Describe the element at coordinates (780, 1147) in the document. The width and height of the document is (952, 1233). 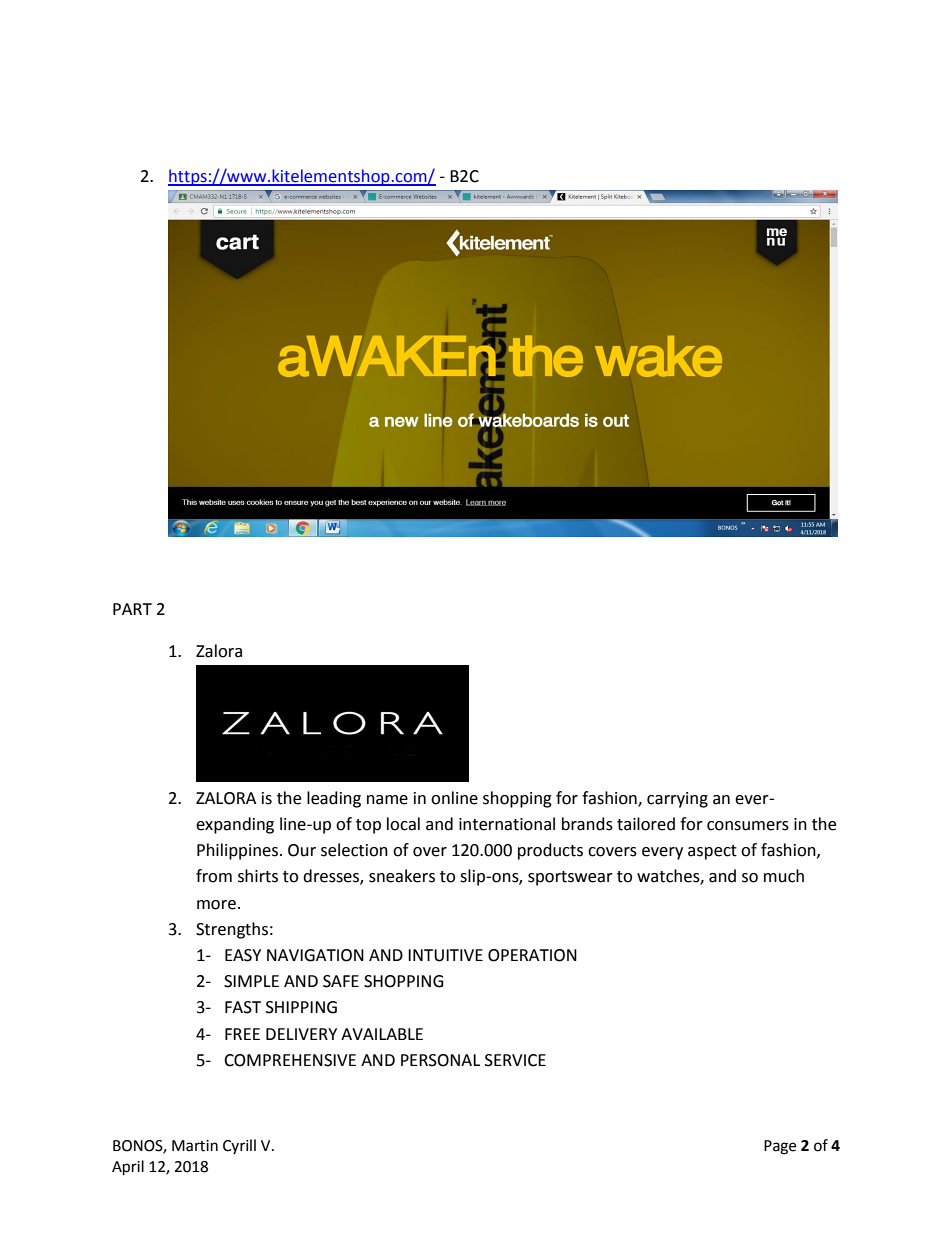
I see `Page` at that location.
